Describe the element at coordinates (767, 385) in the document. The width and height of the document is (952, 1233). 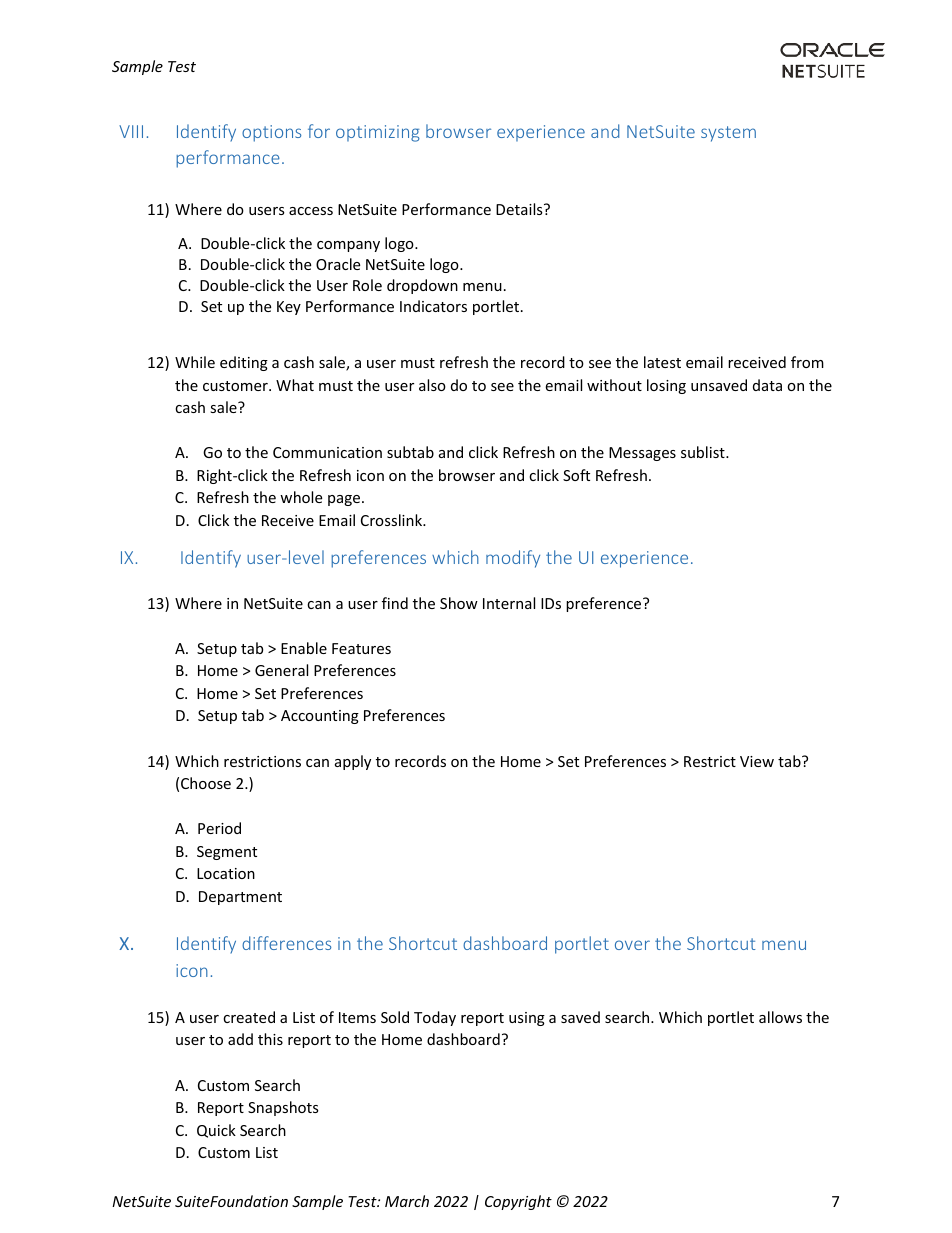
I see `data` at that location.
